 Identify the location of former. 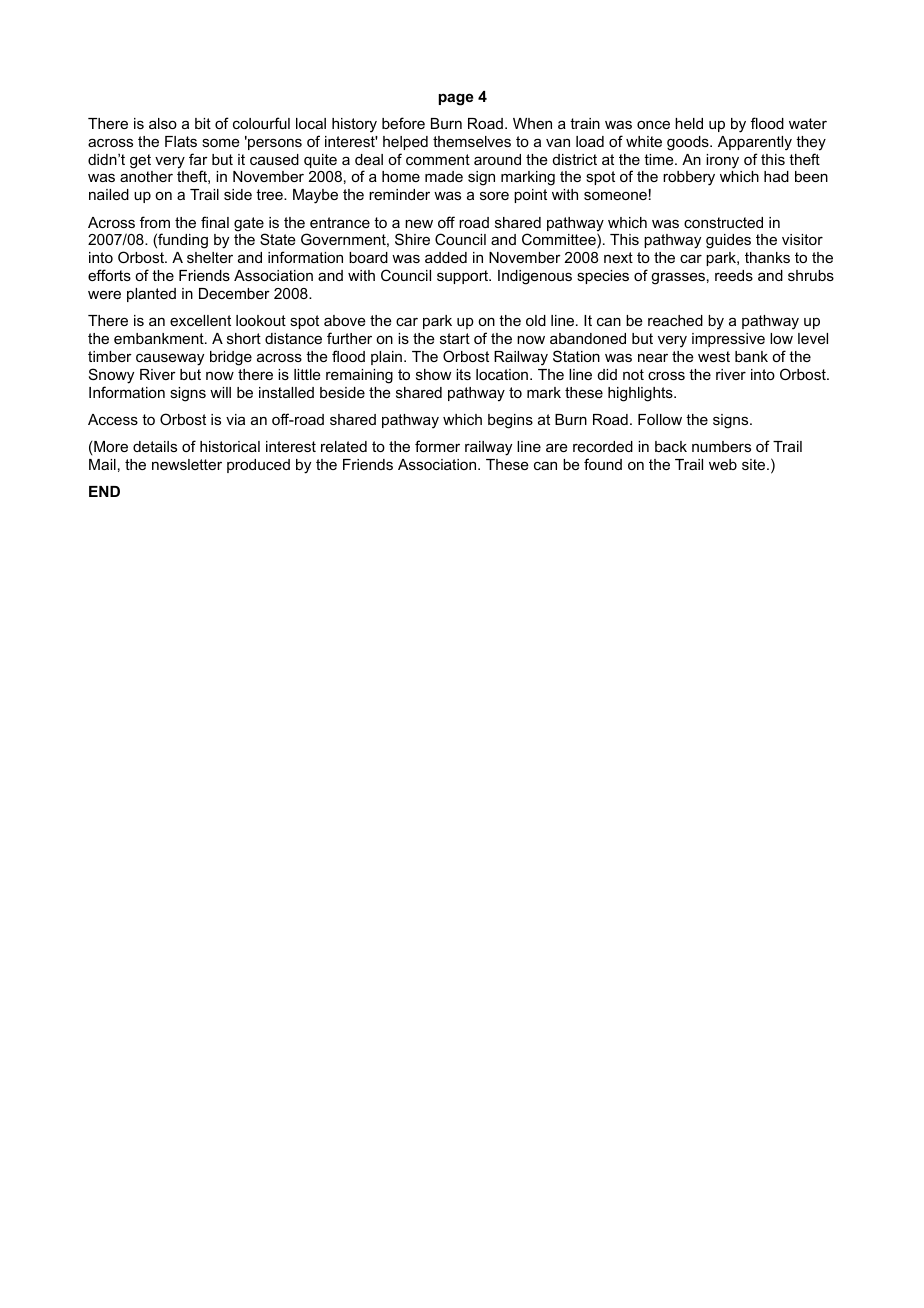
(437, 446).
